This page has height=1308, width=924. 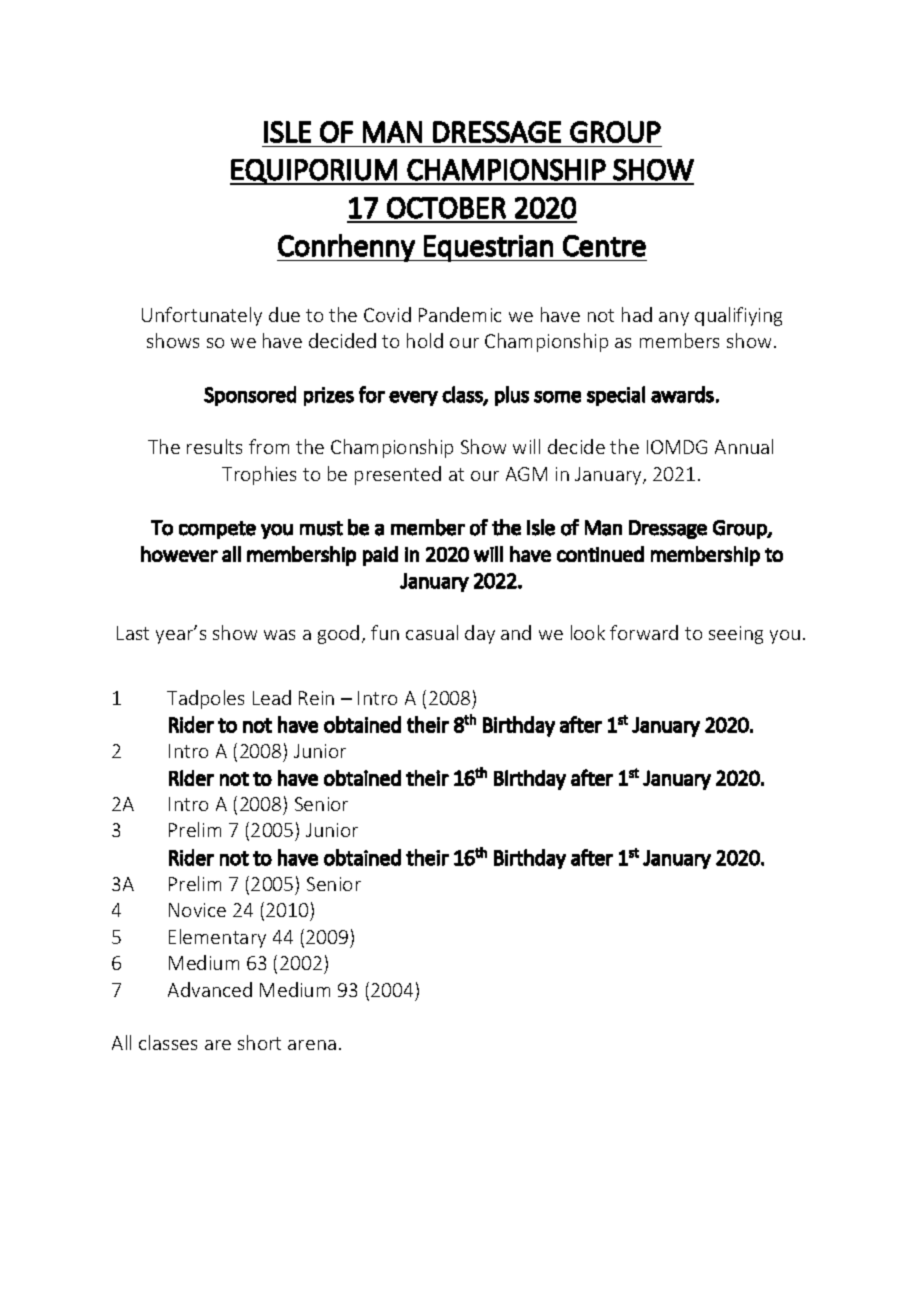 What do you see at coordinates (210, 989) in the page?
I see `Advanced` at bounding box center [210, 989].
